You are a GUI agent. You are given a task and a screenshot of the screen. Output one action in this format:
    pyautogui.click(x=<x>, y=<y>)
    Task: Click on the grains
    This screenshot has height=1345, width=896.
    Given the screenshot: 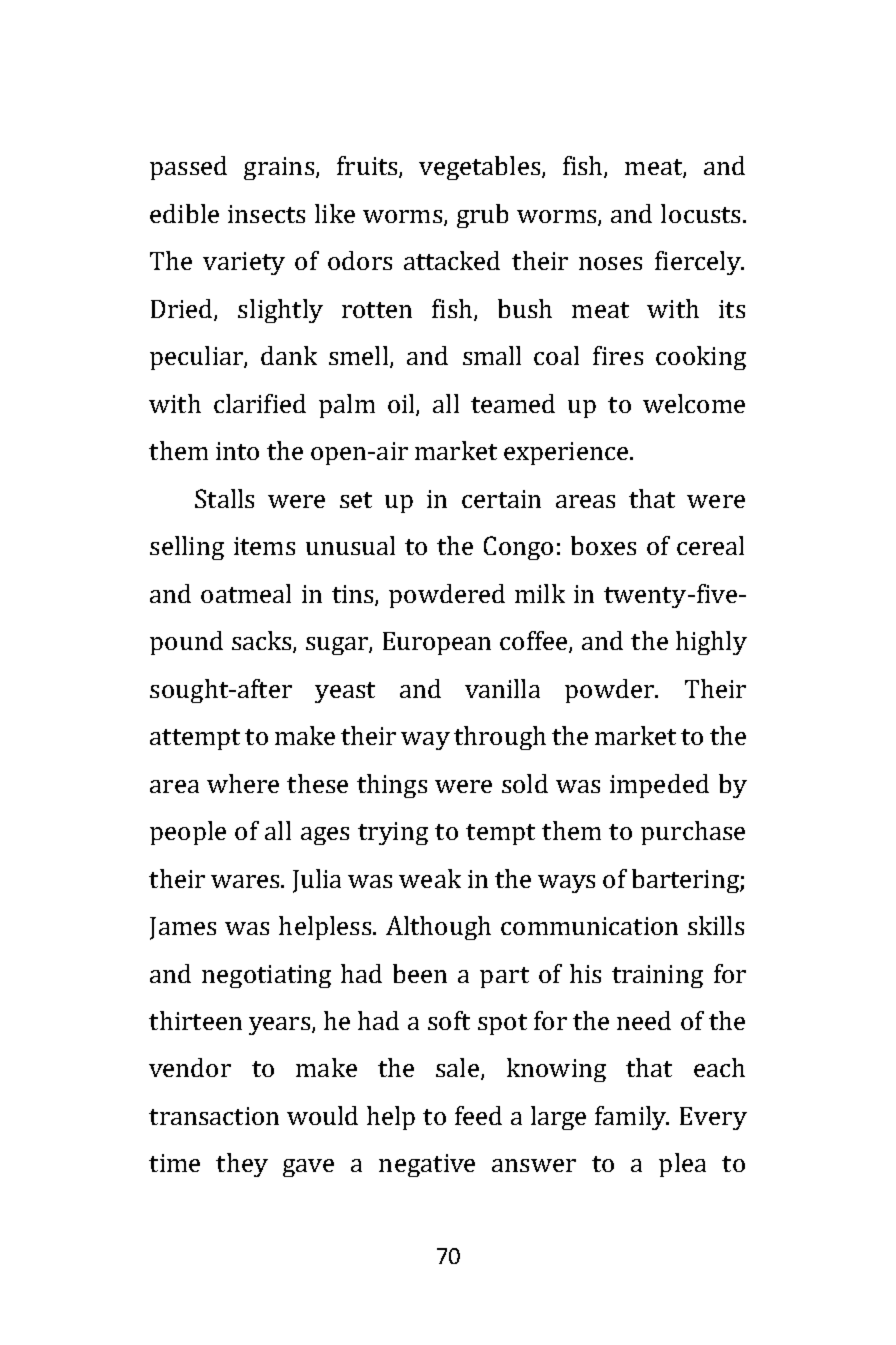 What is the action you would take?
    pyautogui.click(x=280, y=168)
